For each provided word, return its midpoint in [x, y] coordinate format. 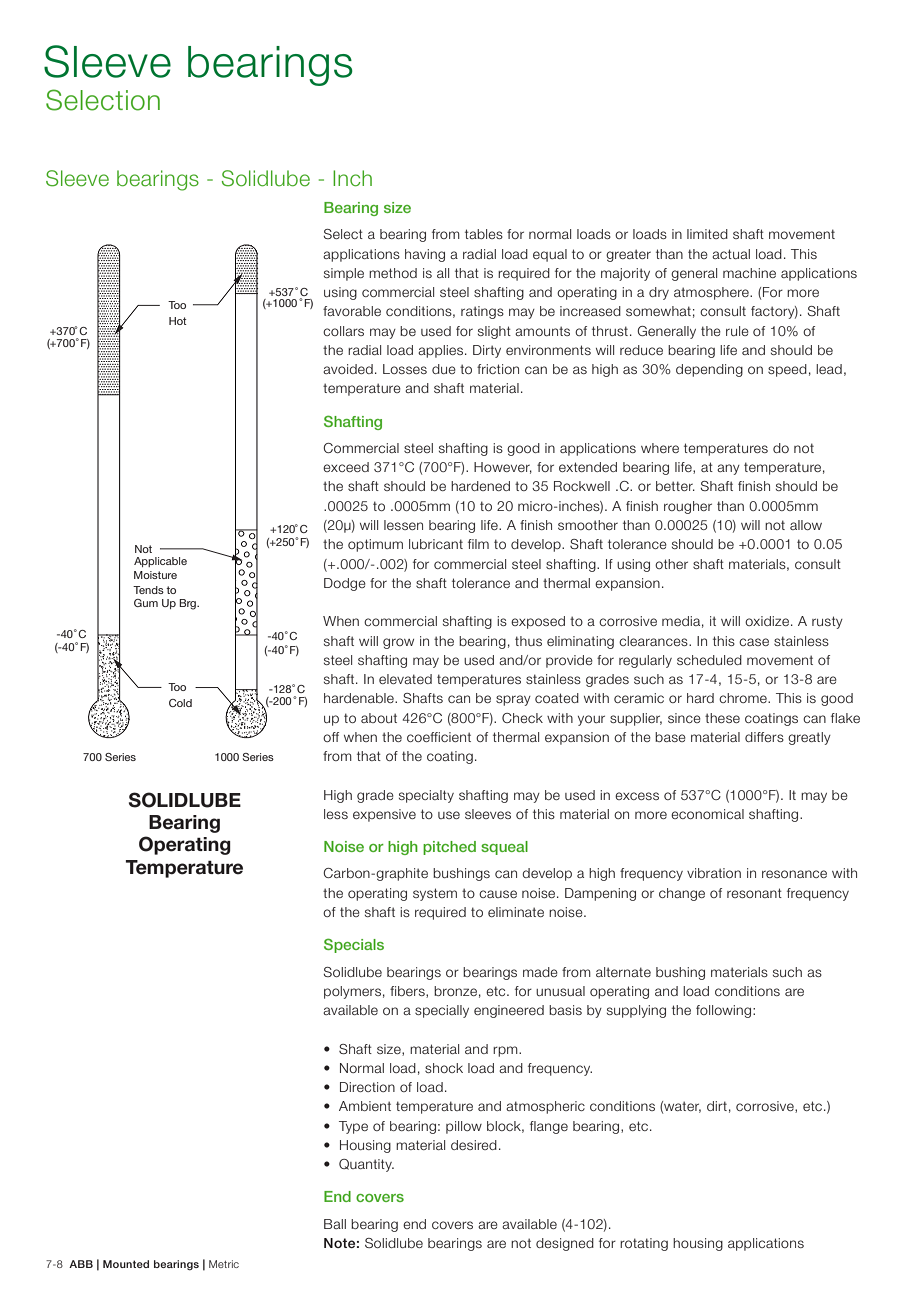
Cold [180, 703]
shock [444, 1068]
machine [749, 273]
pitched [449, 848]
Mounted [126, 1264]
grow [398, 643]
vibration [714, 873]
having [425, 255]
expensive [384, 815]
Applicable [160, 562]
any [728, 469]
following [725, 1011]
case [754, 642]
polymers [352, 992]
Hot [178, 321]
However [503, 468]
